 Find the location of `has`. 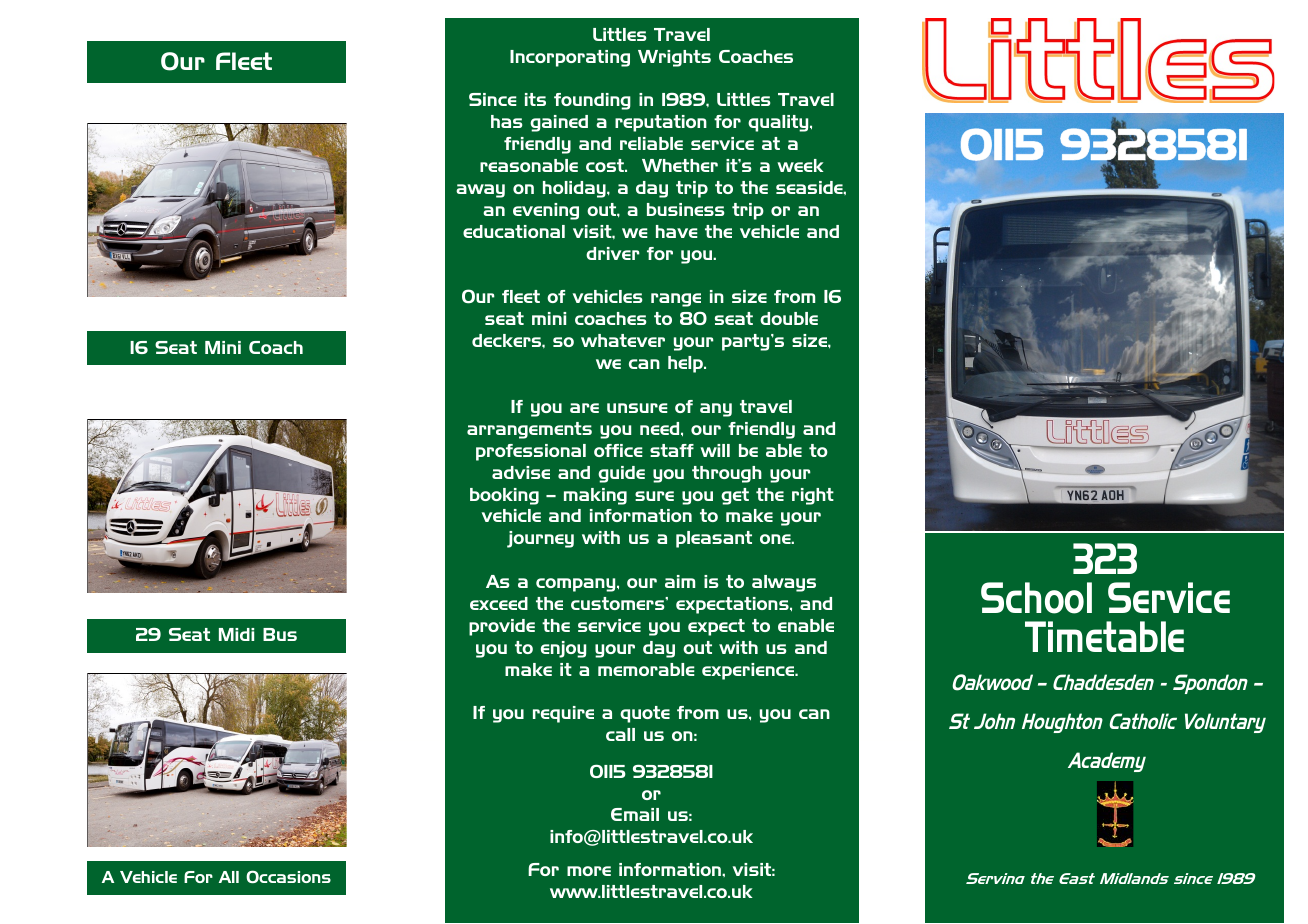

has is located at coordinates (506, 121).
